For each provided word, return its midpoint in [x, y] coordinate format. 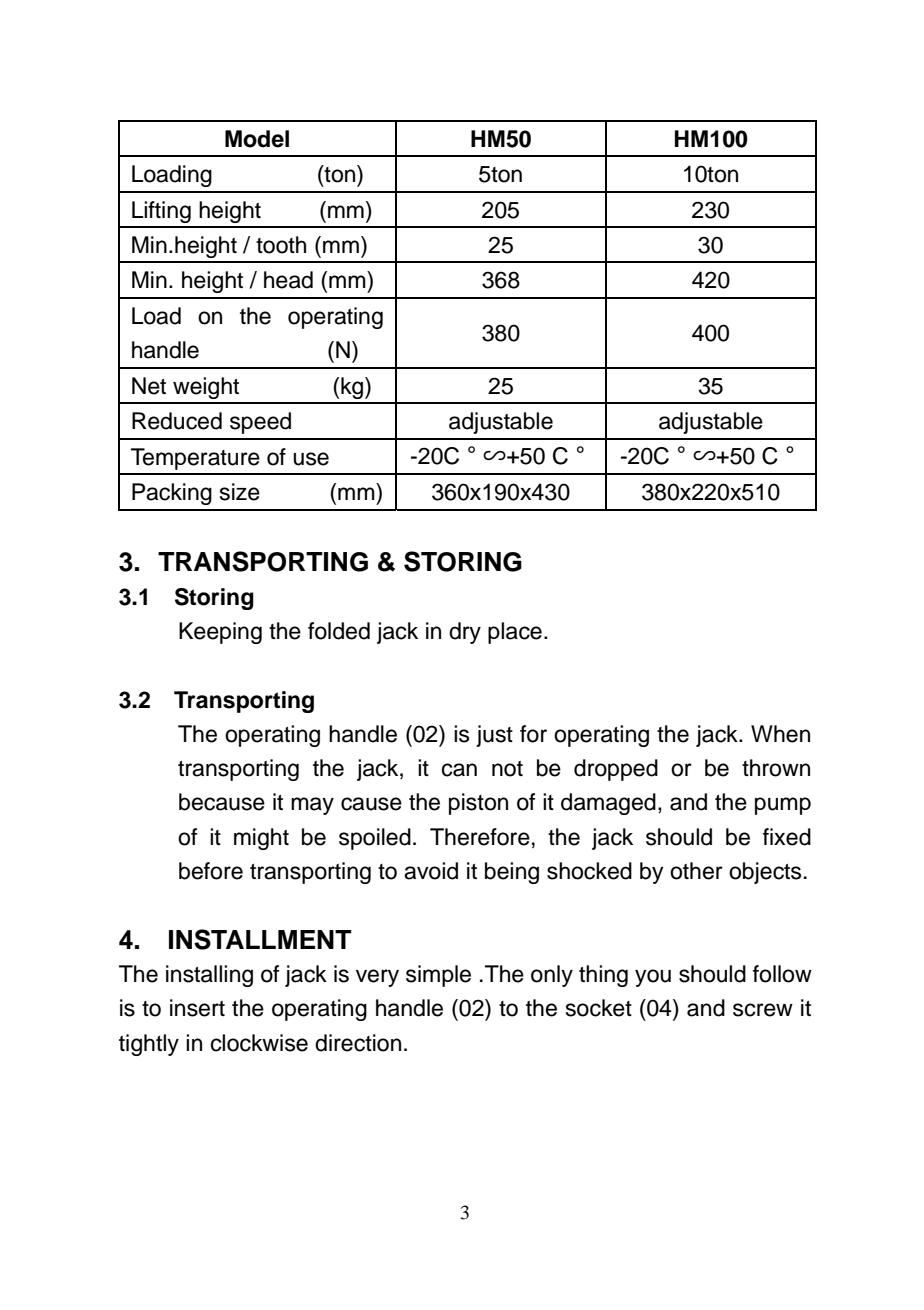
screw [763, 1010]
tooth [281, 245]
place [515, 633]
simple [438, 976]
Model [257, 139]
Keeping [220, 633]
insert [197, 1008]
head [288, 280]
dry [465, 633]
